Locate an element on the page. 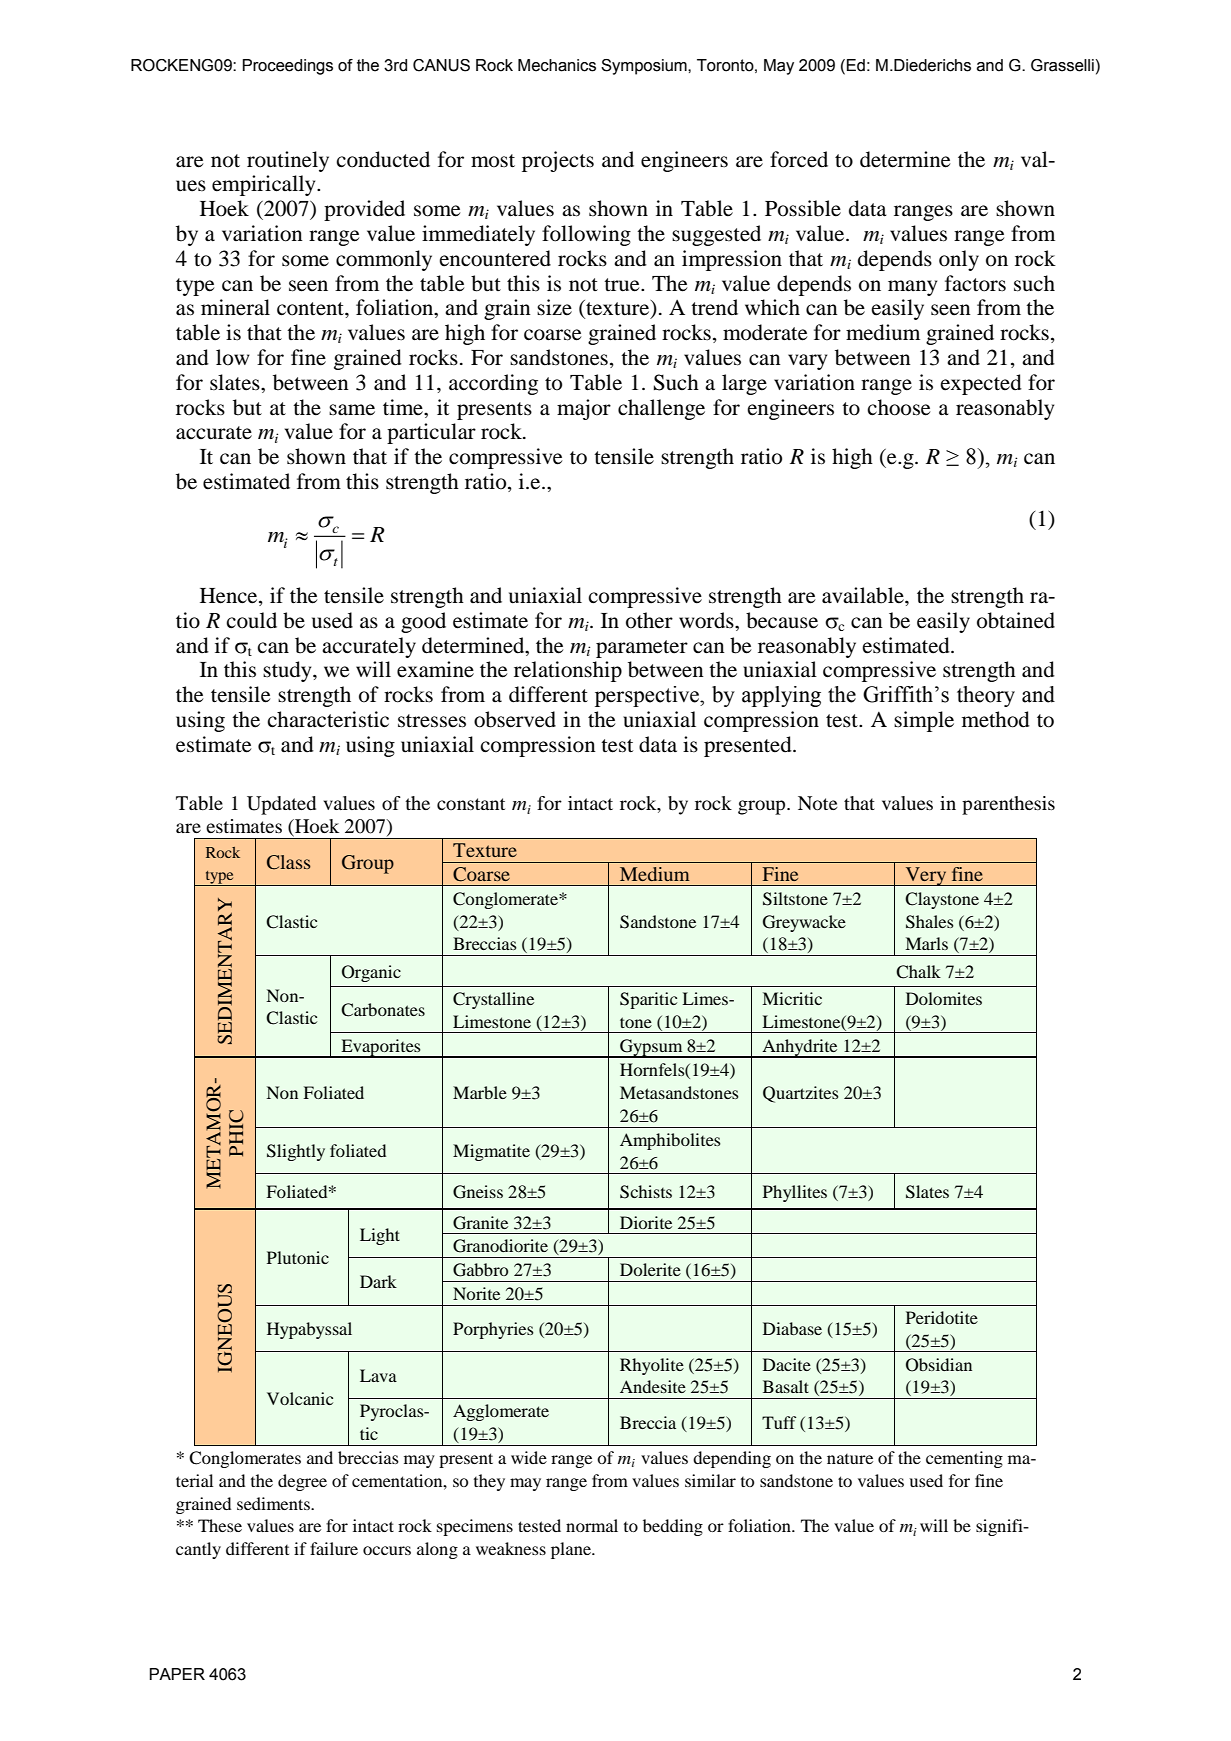  Class is located at coordinates (289, 862).
